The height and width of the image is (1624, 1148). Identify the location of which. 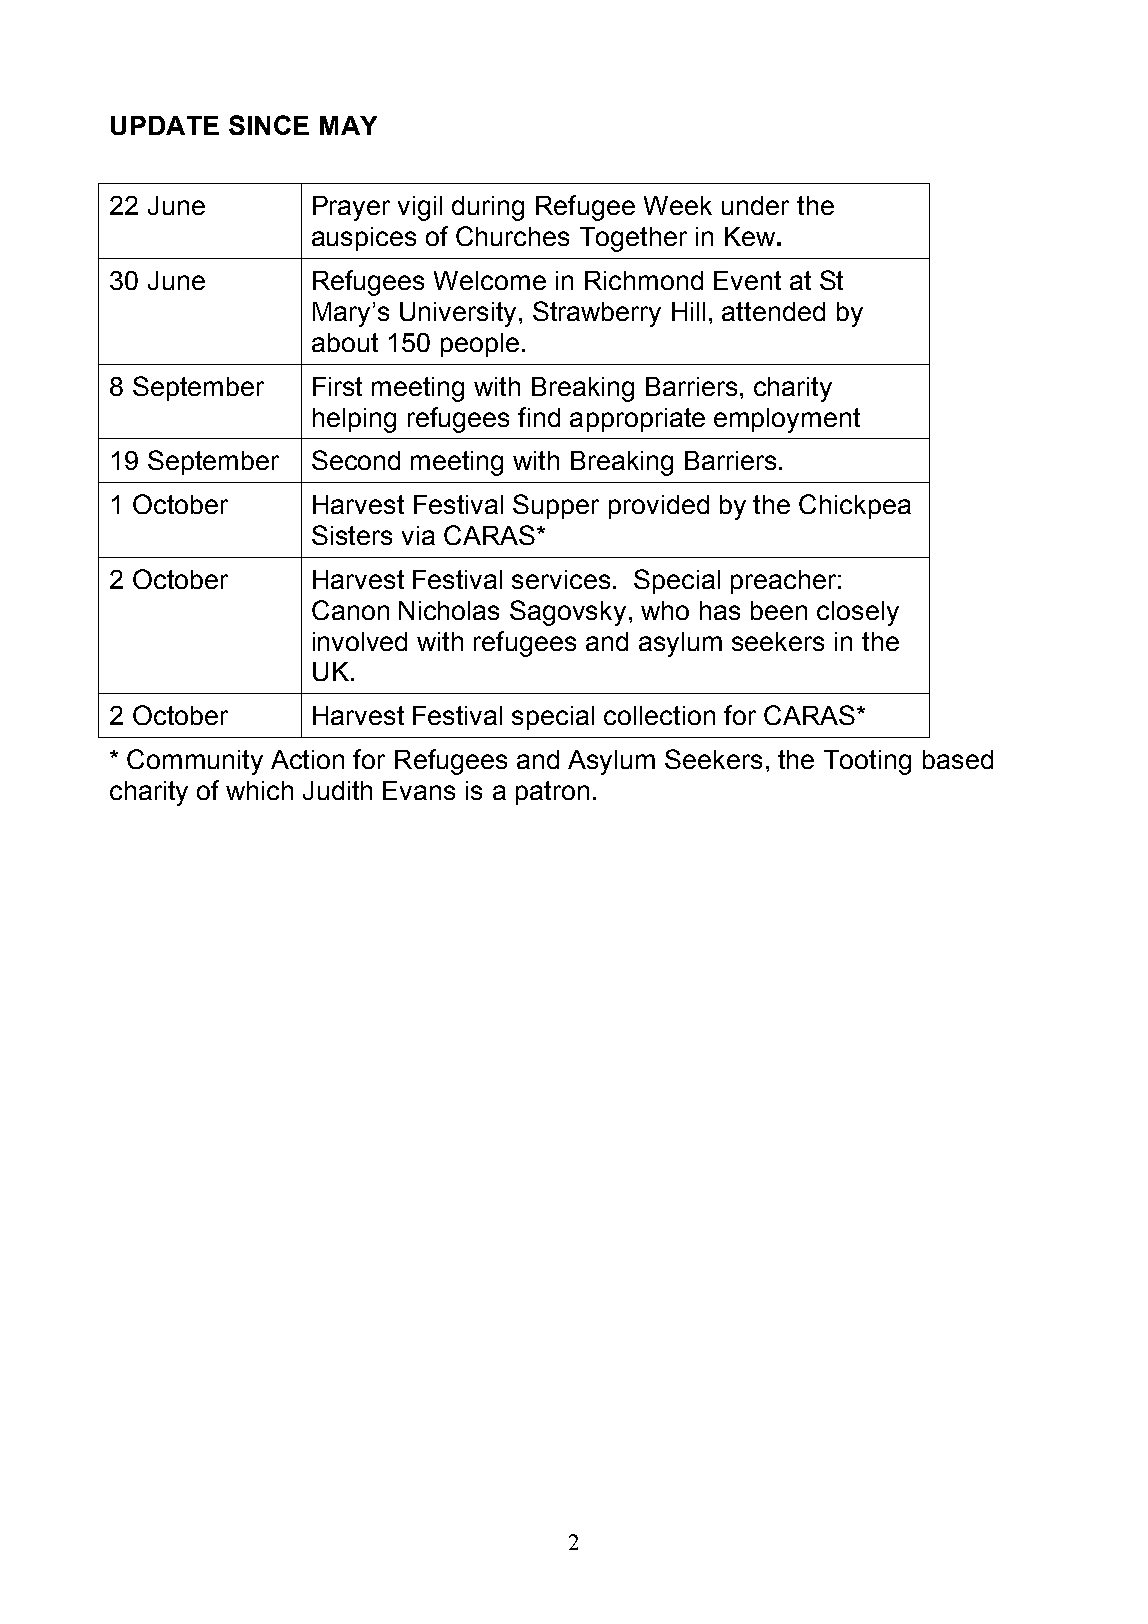
(259, 790).
